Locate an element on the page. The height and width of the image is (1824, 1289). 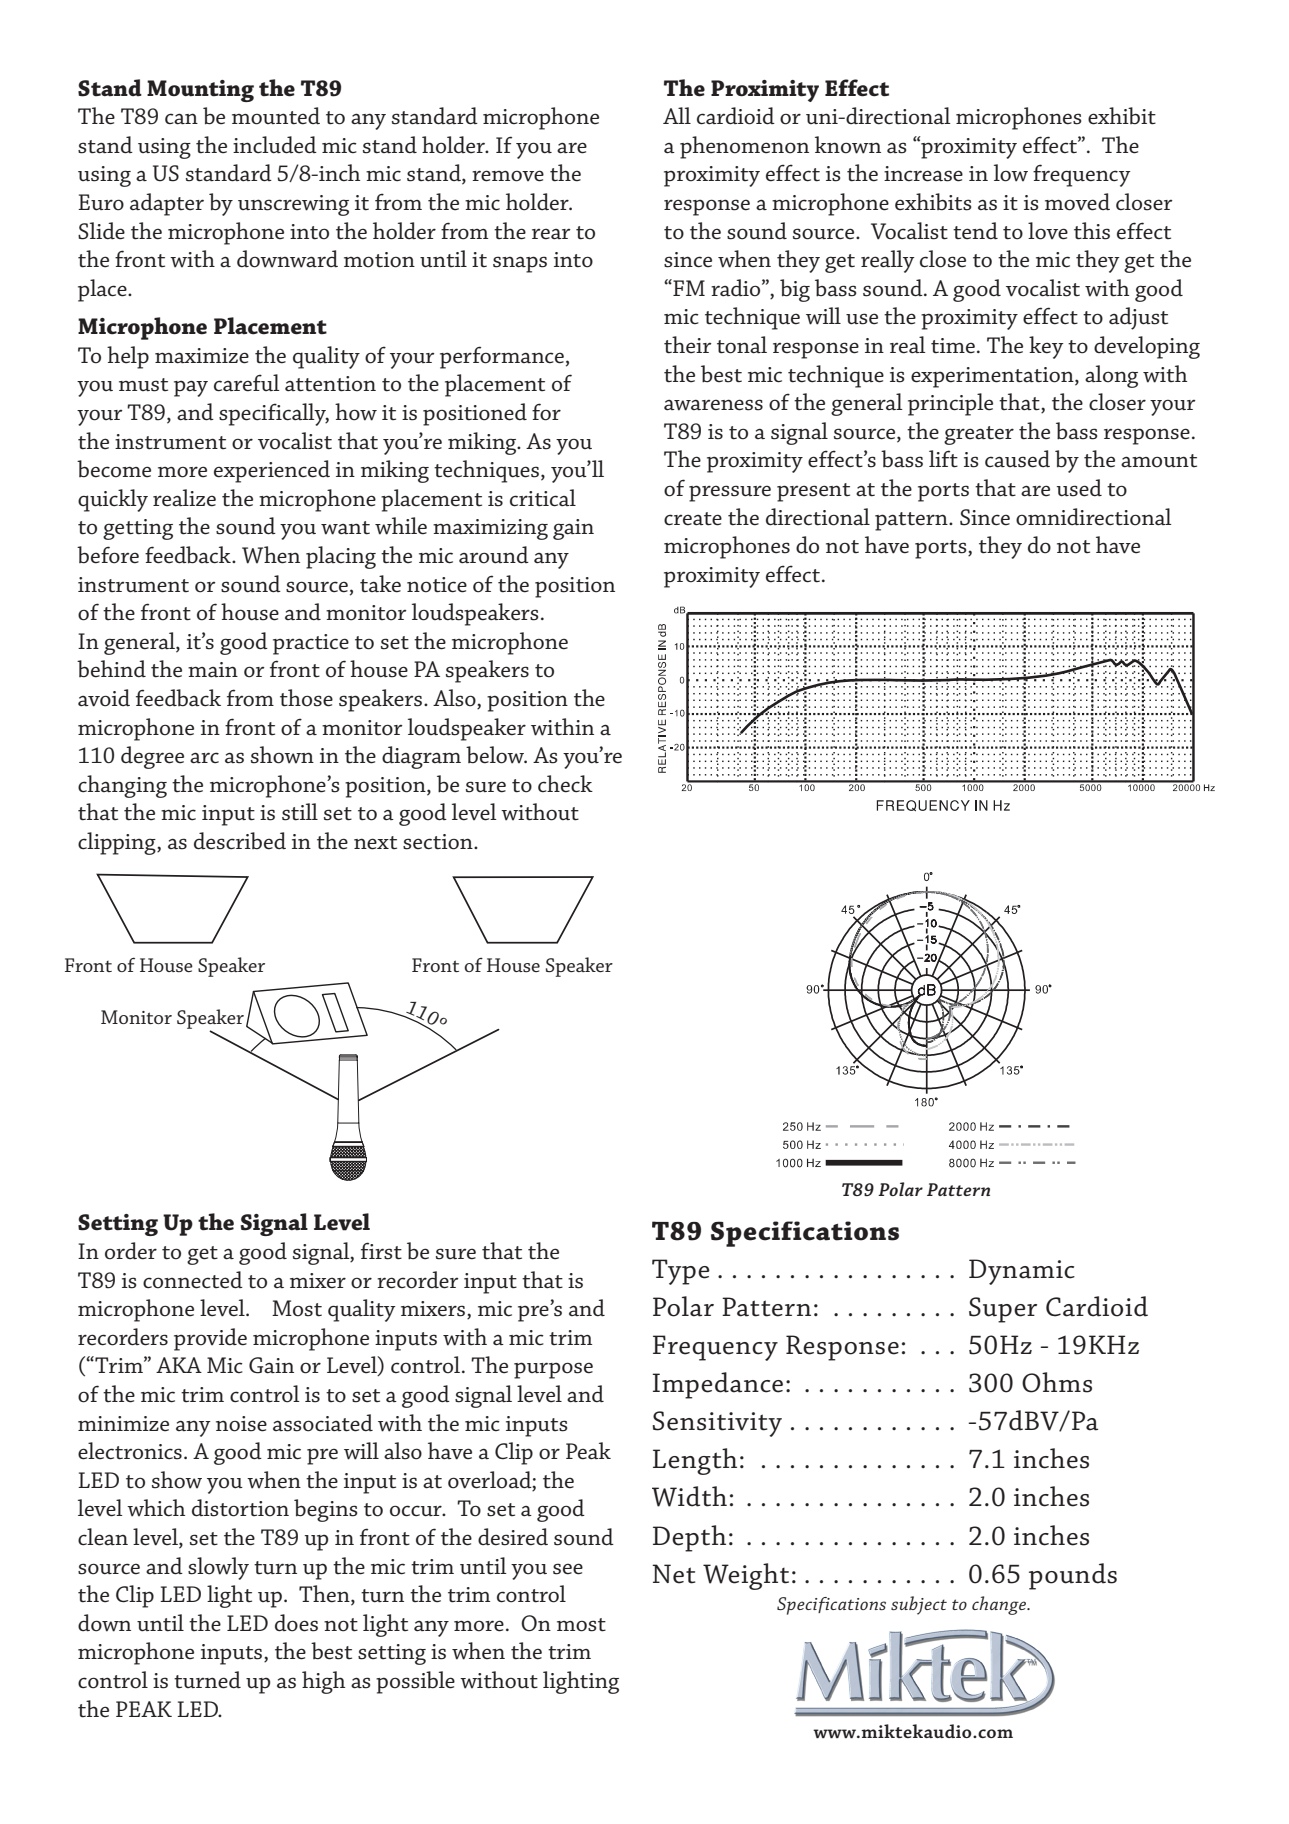
connected is located at coordinates (193, 1280).
